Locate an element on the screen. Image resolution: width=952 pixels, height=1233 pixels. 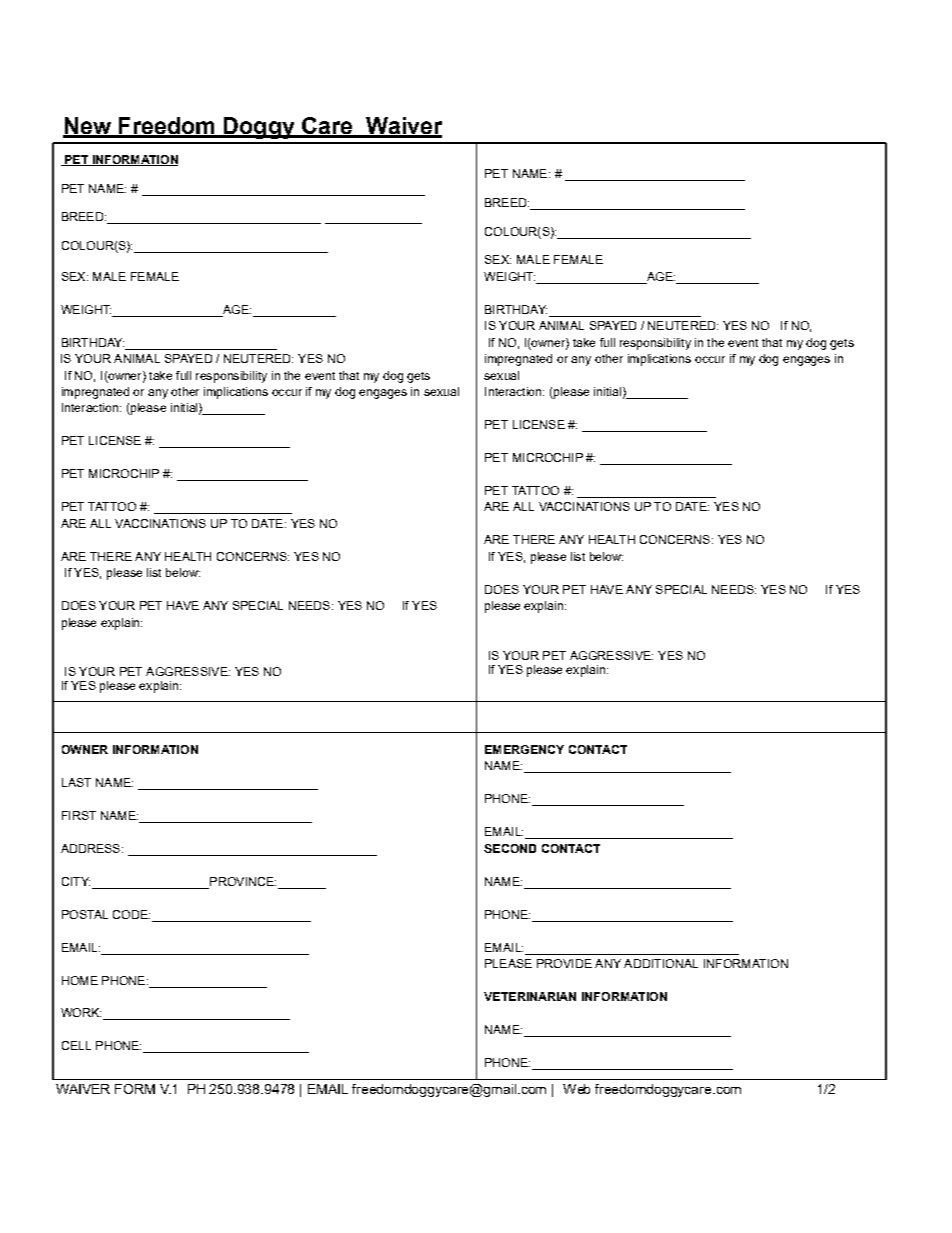
VETERINARIAN is located at coordinates (530, 996).
